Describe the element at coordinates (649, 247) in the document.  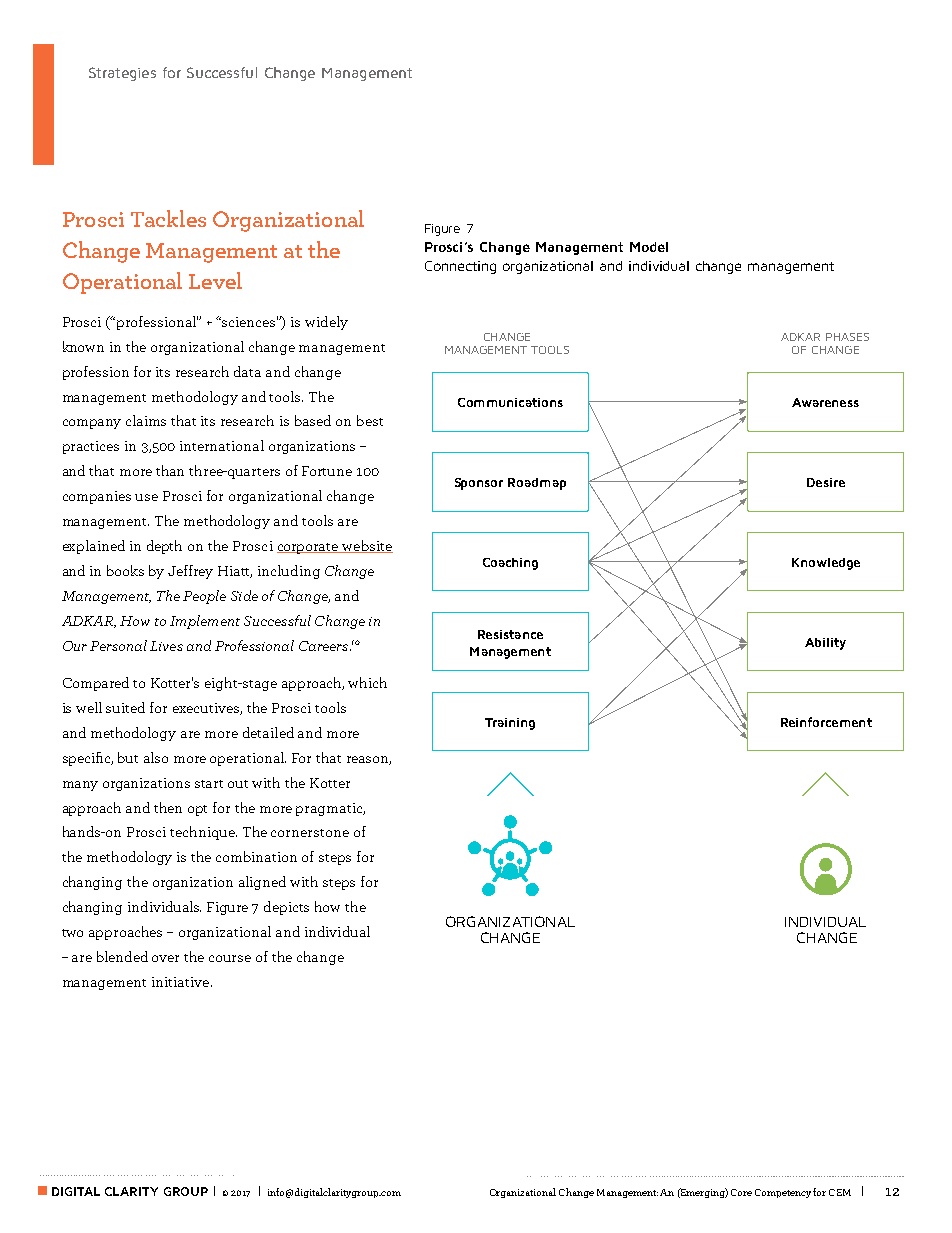
I see `Model` at that location.
